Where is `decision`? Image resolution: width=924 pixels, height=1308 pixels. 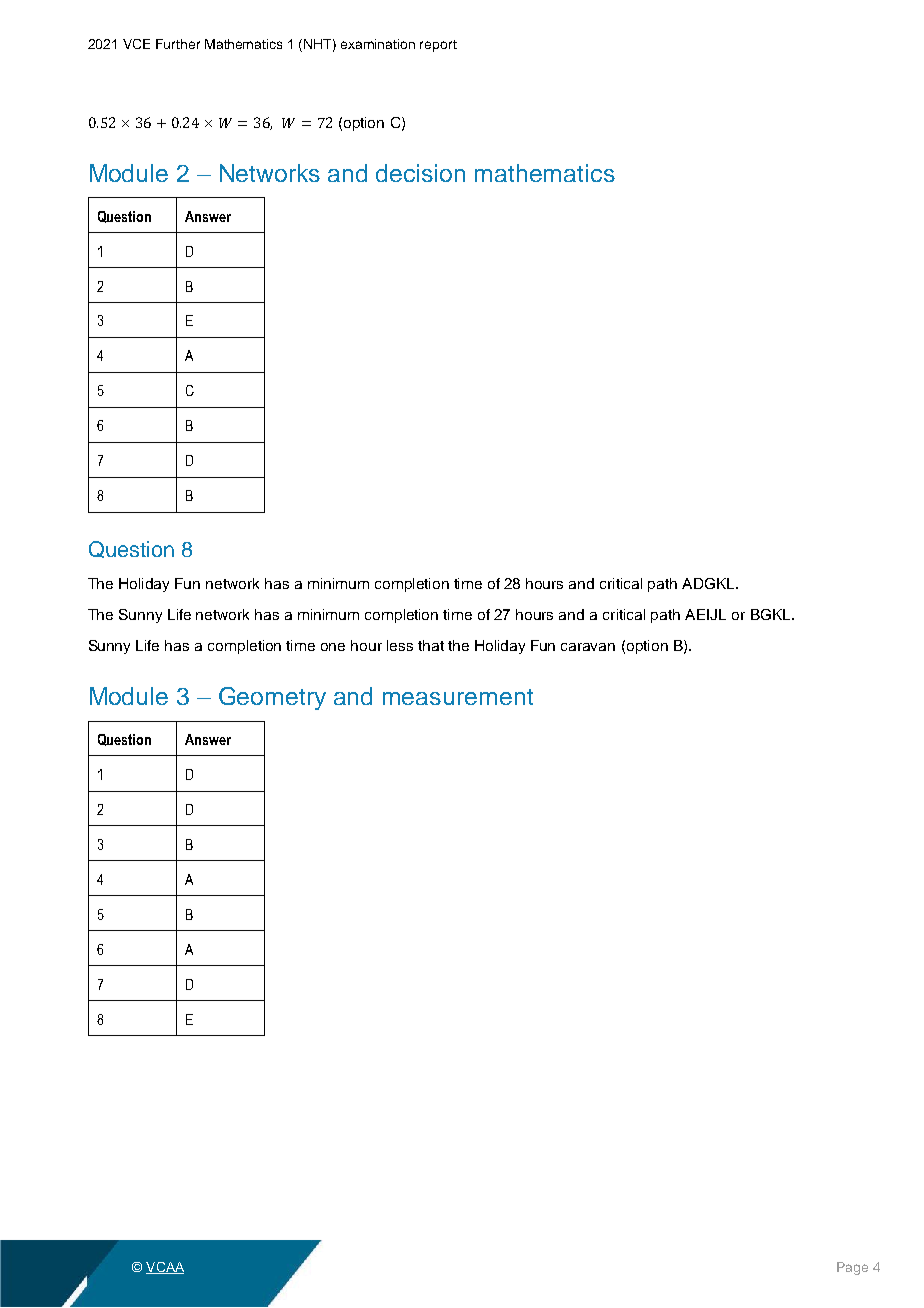 decision is located at coordinates (420, 173).
